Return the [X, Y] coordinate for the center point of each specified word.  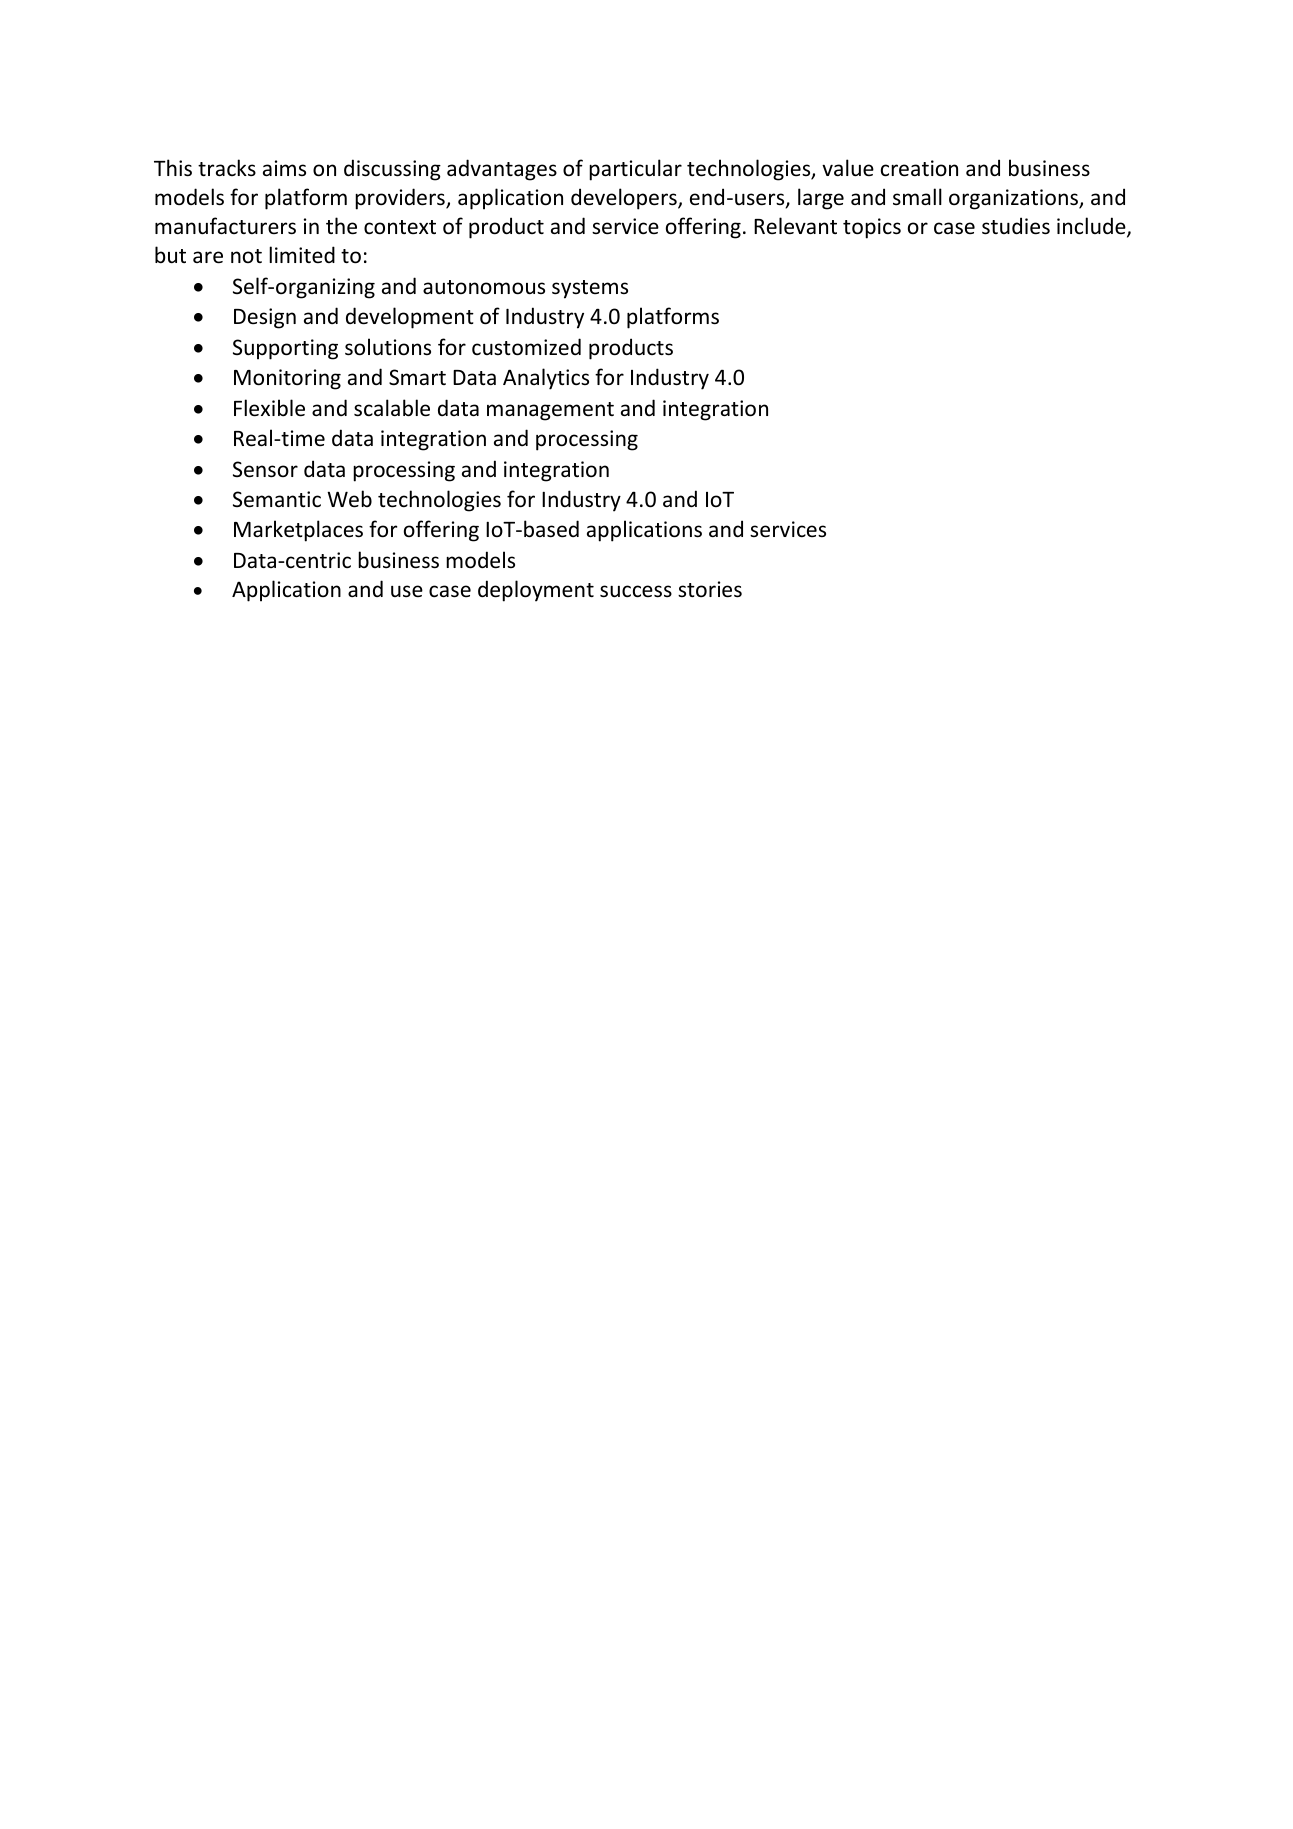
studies [1016, 226]
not [246, 256]
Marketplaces [298, 531]
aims [284, 168]
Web [349, 499]
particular [635, 170]
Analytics [546, 379]
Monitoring [287, 379]
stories [710, 589]
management [550, 411]
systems [590, 289]
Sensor [265, 469]
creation [919, 168]
